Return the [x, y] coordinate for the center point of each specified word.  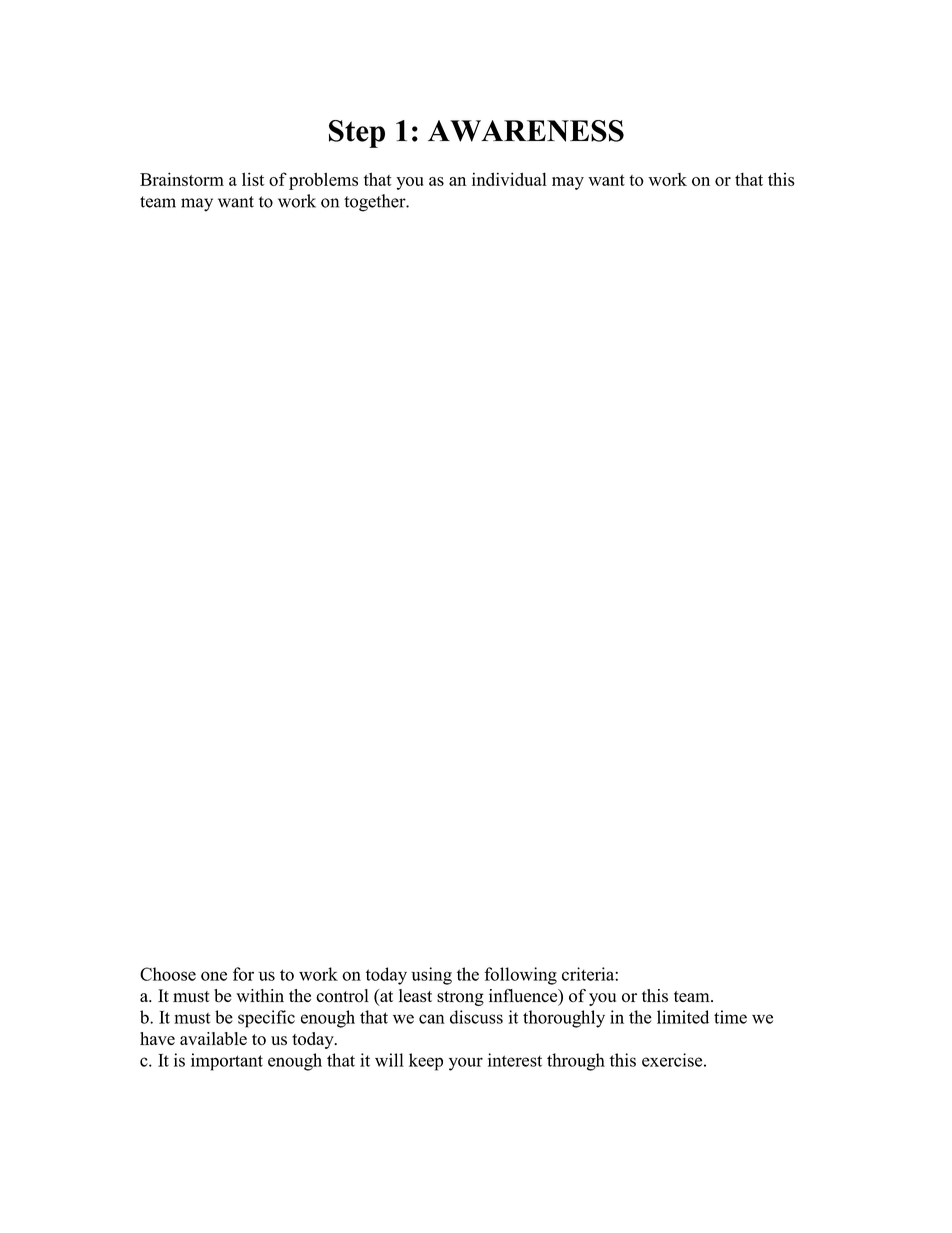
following [521, 976]
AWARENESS [526, 131]
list [253, 179]
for [243, 974]
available [213, 1038]
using [431, 976]
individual [509, 179]
